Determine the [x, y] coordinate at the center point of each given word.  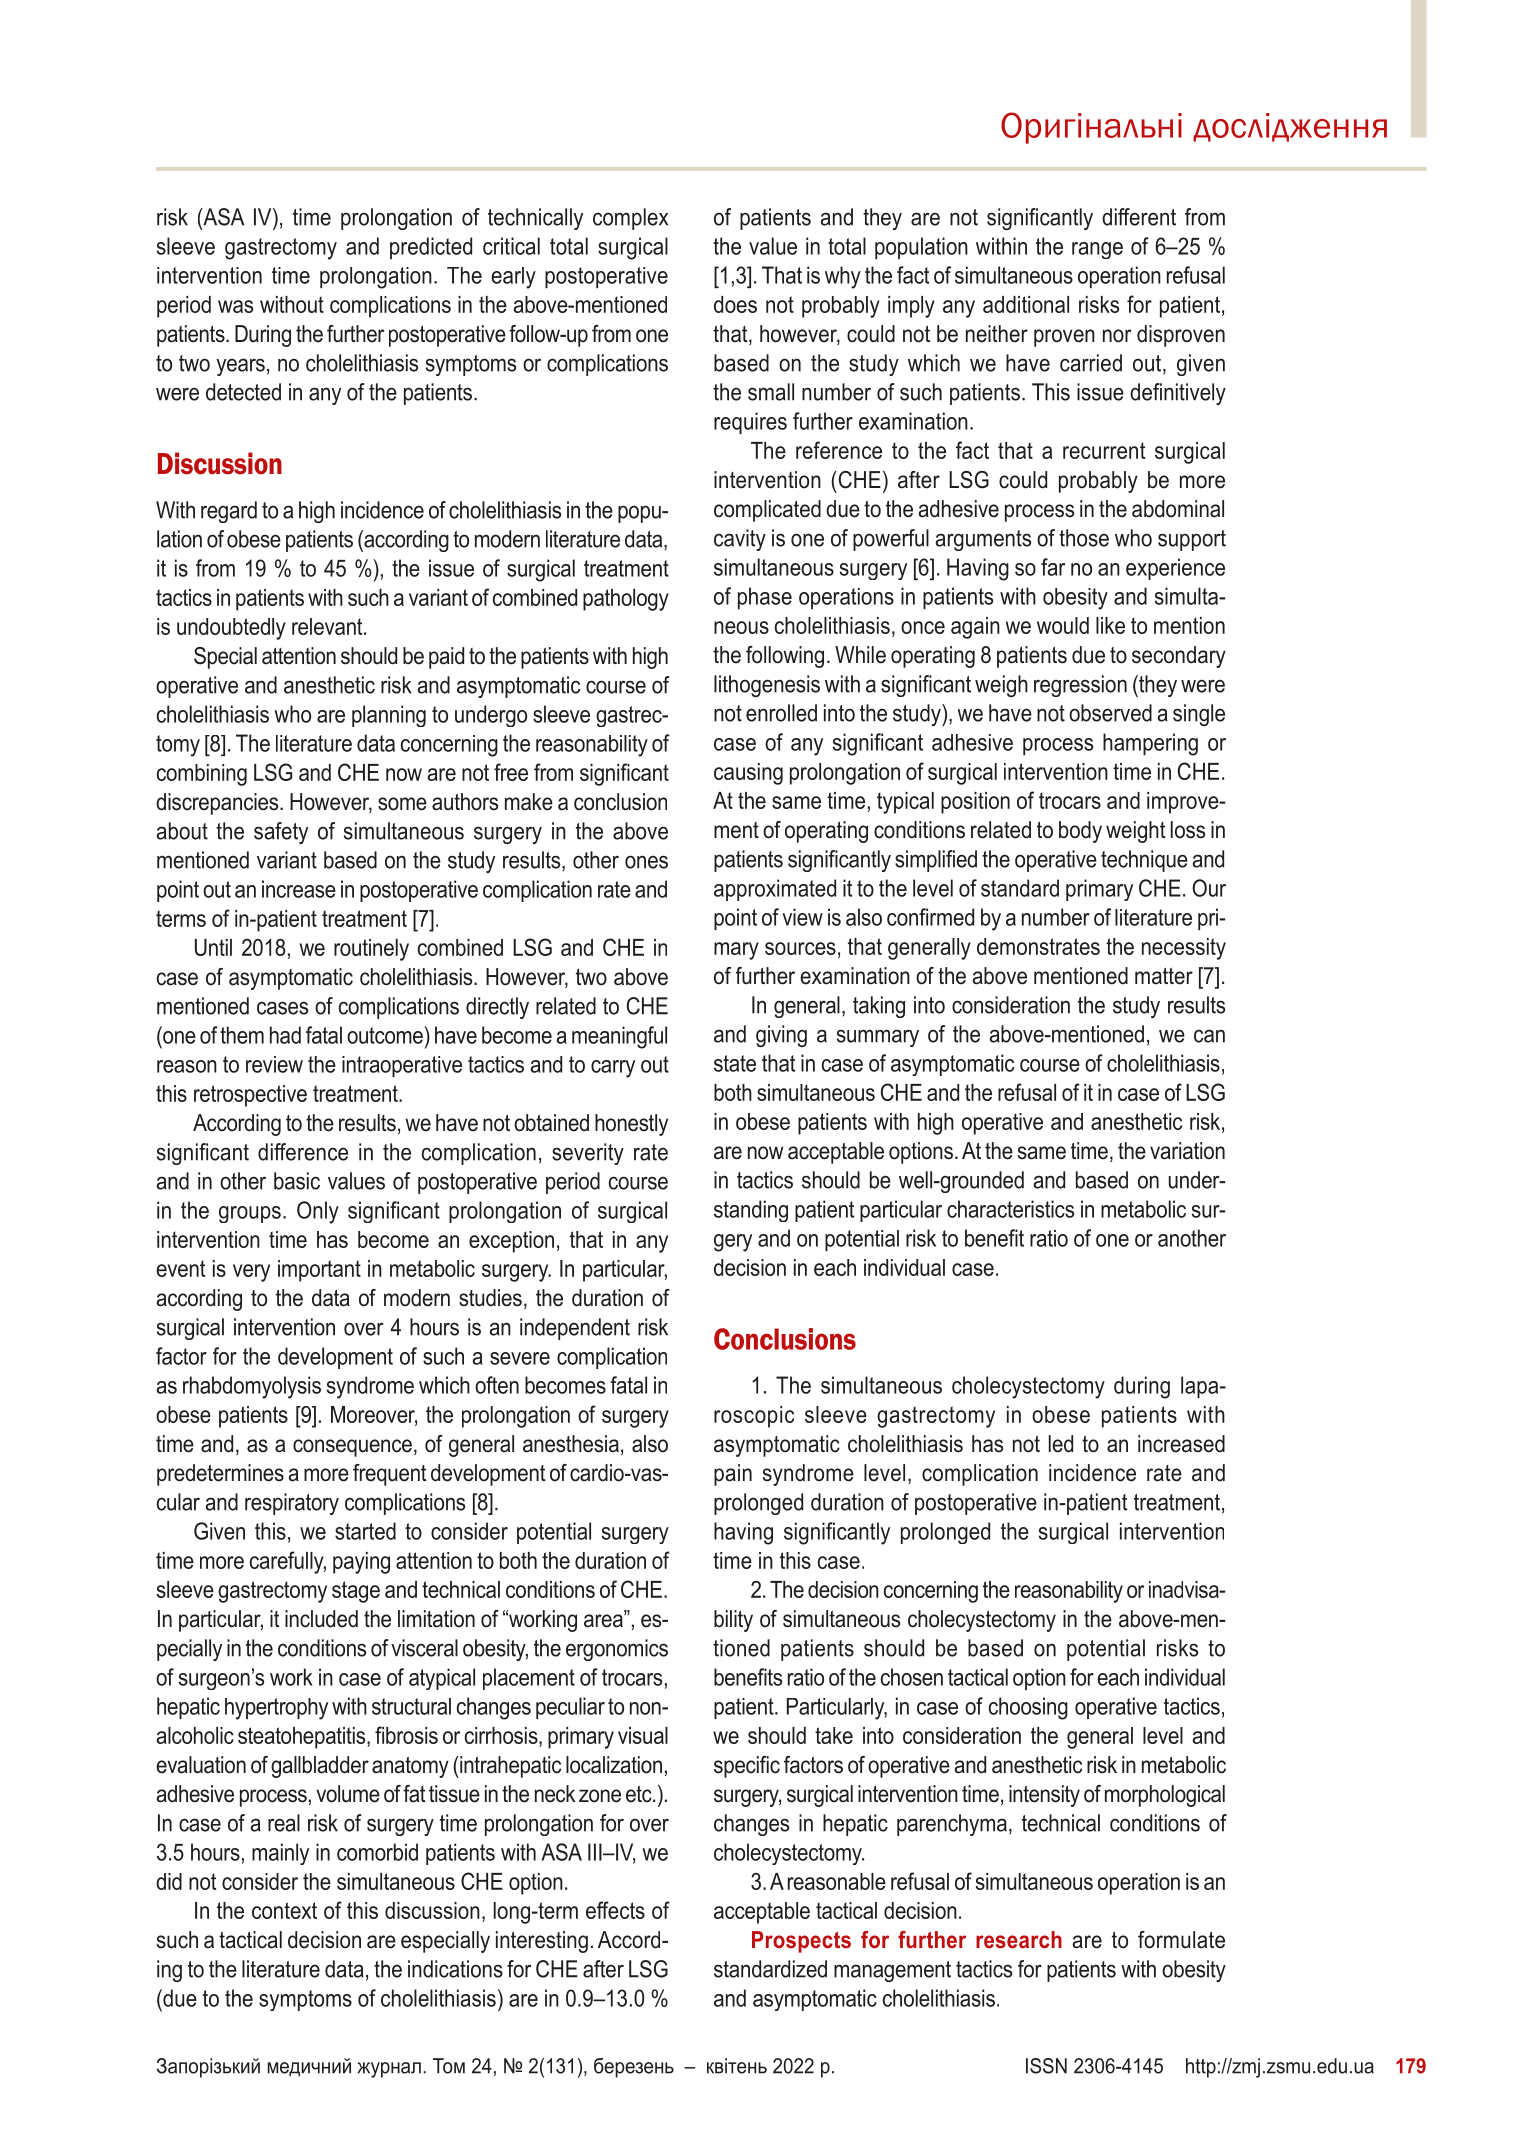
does [735, 304]
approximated [775, 890]
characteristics [1010, 1209]
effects [615, 1910]
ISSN [1046, 2066]
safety [281, 833]
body [1080, 832]
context [284, 1910]
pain [733, 1475]
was [235, 306]
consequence [352, 1448]
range [1097, 250]
